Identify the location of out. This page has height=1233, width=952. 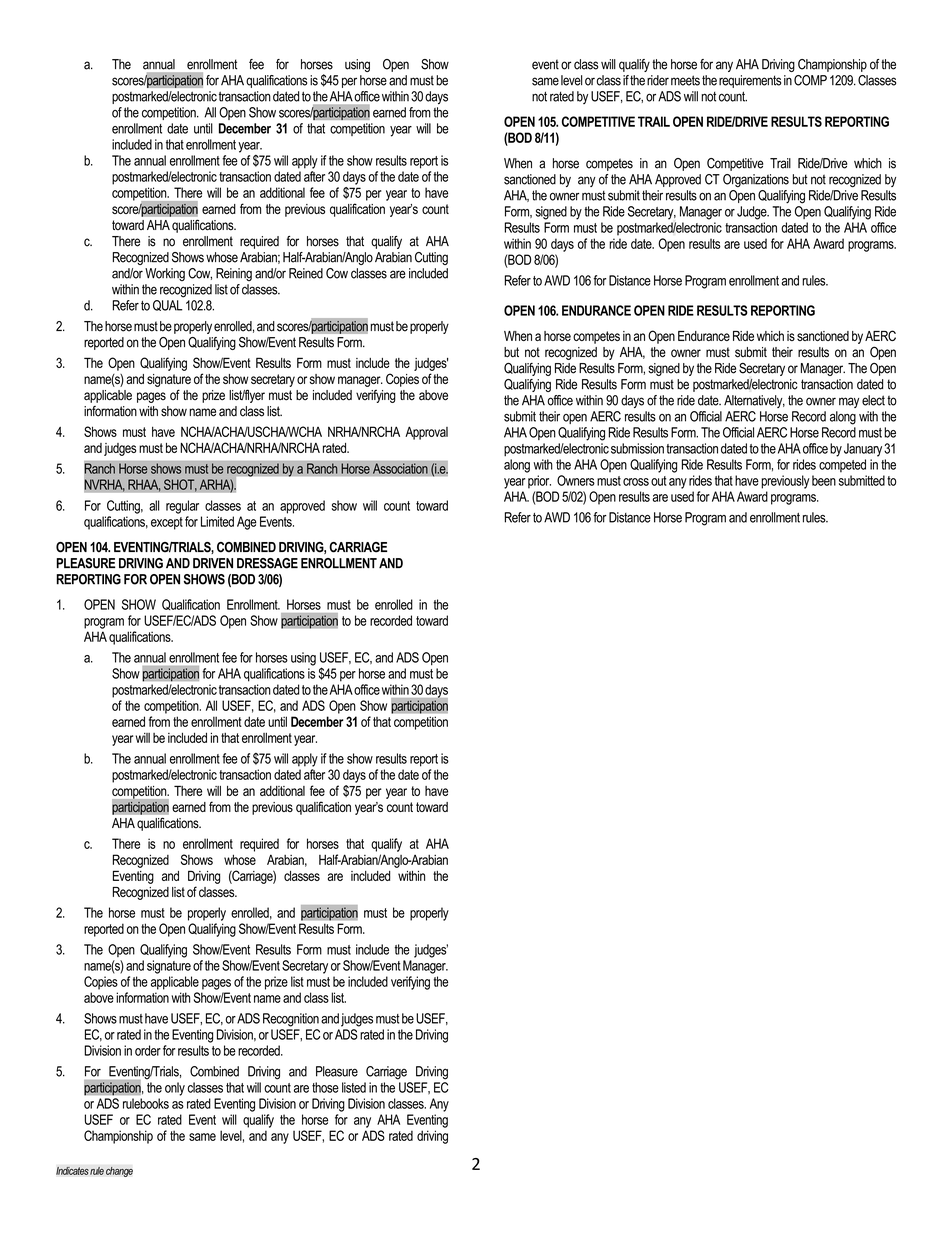
(659, 481).
